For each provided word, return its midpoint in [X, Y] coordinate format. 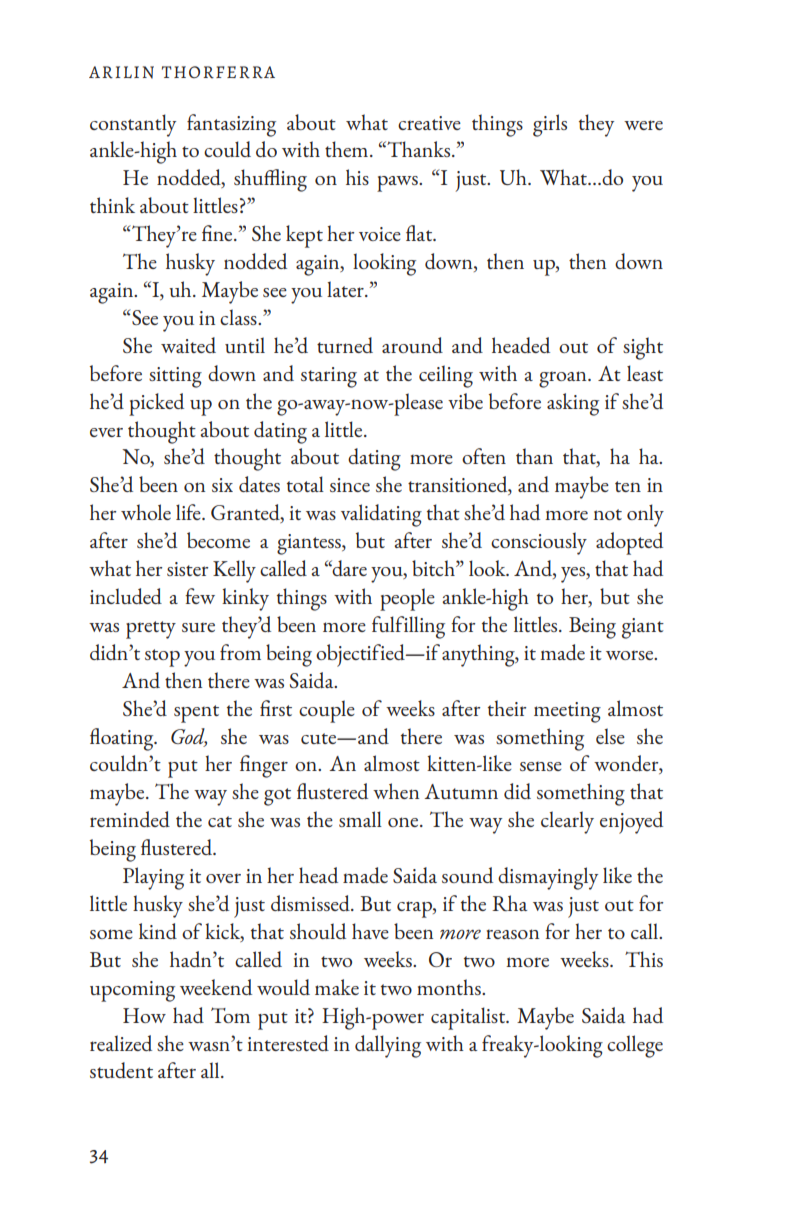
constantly [133, 125]
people [407, 599]
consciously [539, 543]
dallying [388, 1046]
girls [550, 125]
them [348, 149]
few [200, 596]
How [144, 1015]
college [635, 1046]
